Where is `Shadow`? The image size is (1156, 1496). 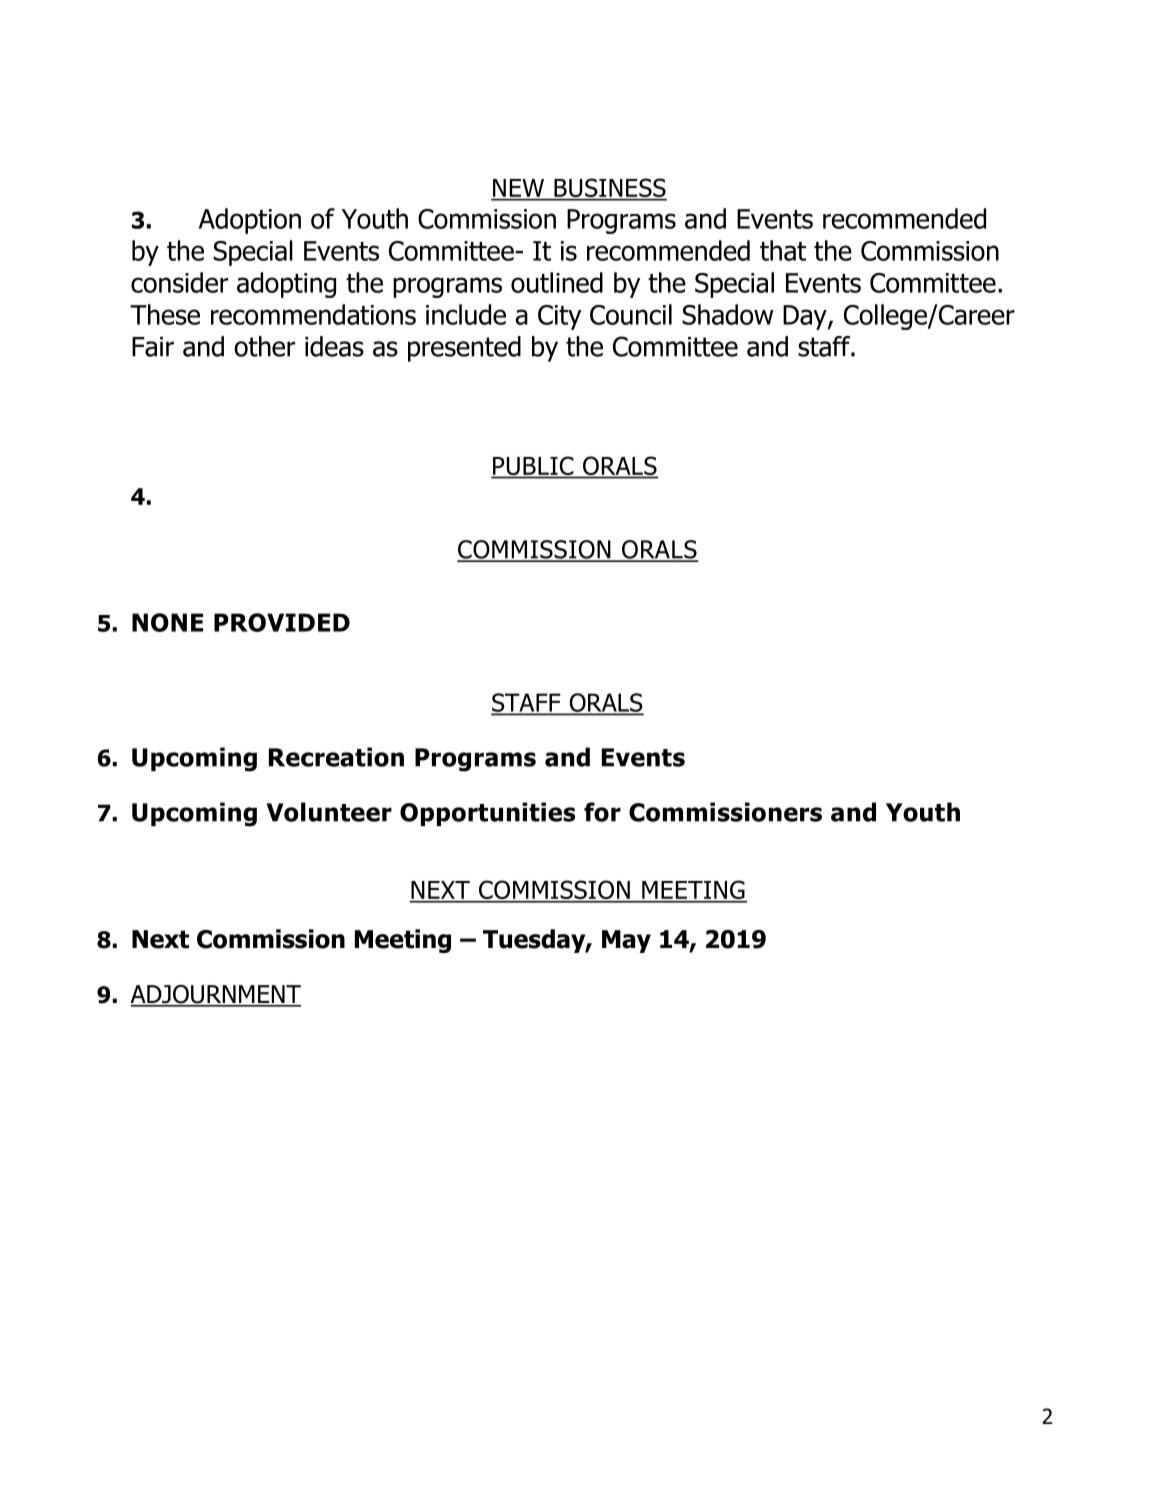
Shadow is located at coordinates (727, 314).
